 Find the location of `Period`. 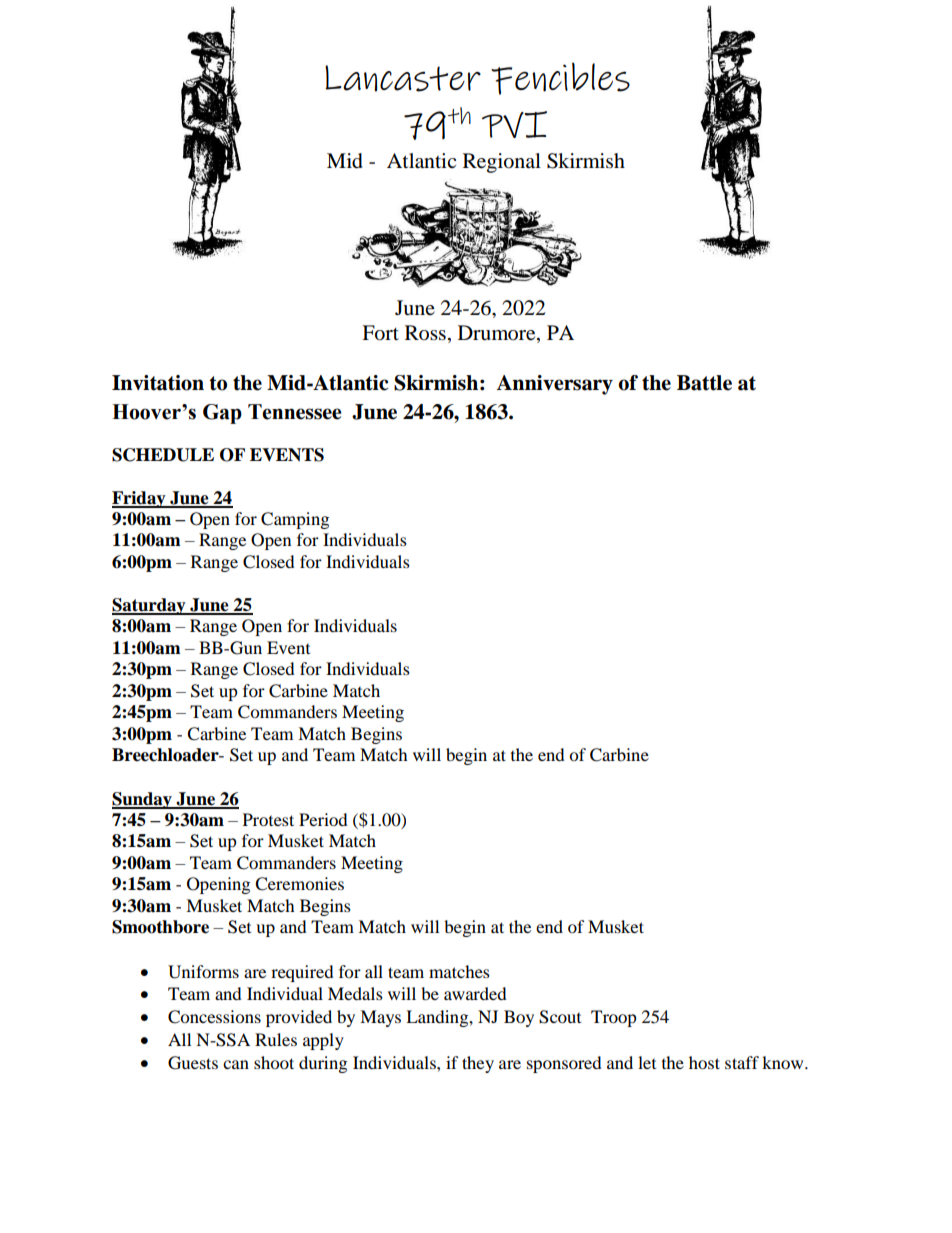

Period is located at coordinates (323, 819).
